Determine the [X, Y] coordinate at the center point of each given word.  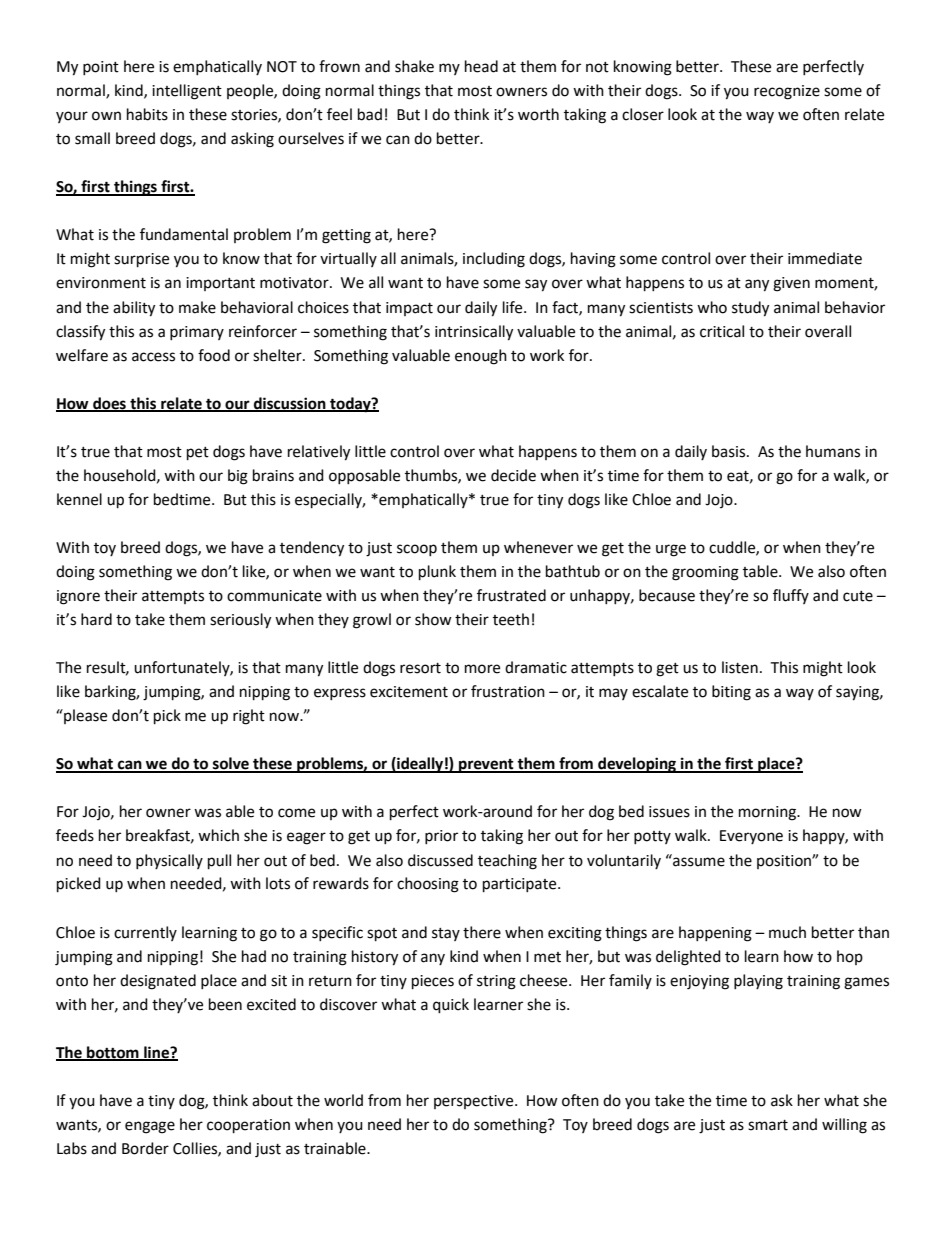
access [153, 357]
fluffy [791, 596]
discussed [440, 860]
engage [150, 1127]
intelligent [187, 92]
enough [481, 357]
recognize [787, 92]
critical [722, 331]
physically [169, 861]
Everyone [751, 837]
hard [96, 619]
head [481, 66]
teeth [511, 619]
